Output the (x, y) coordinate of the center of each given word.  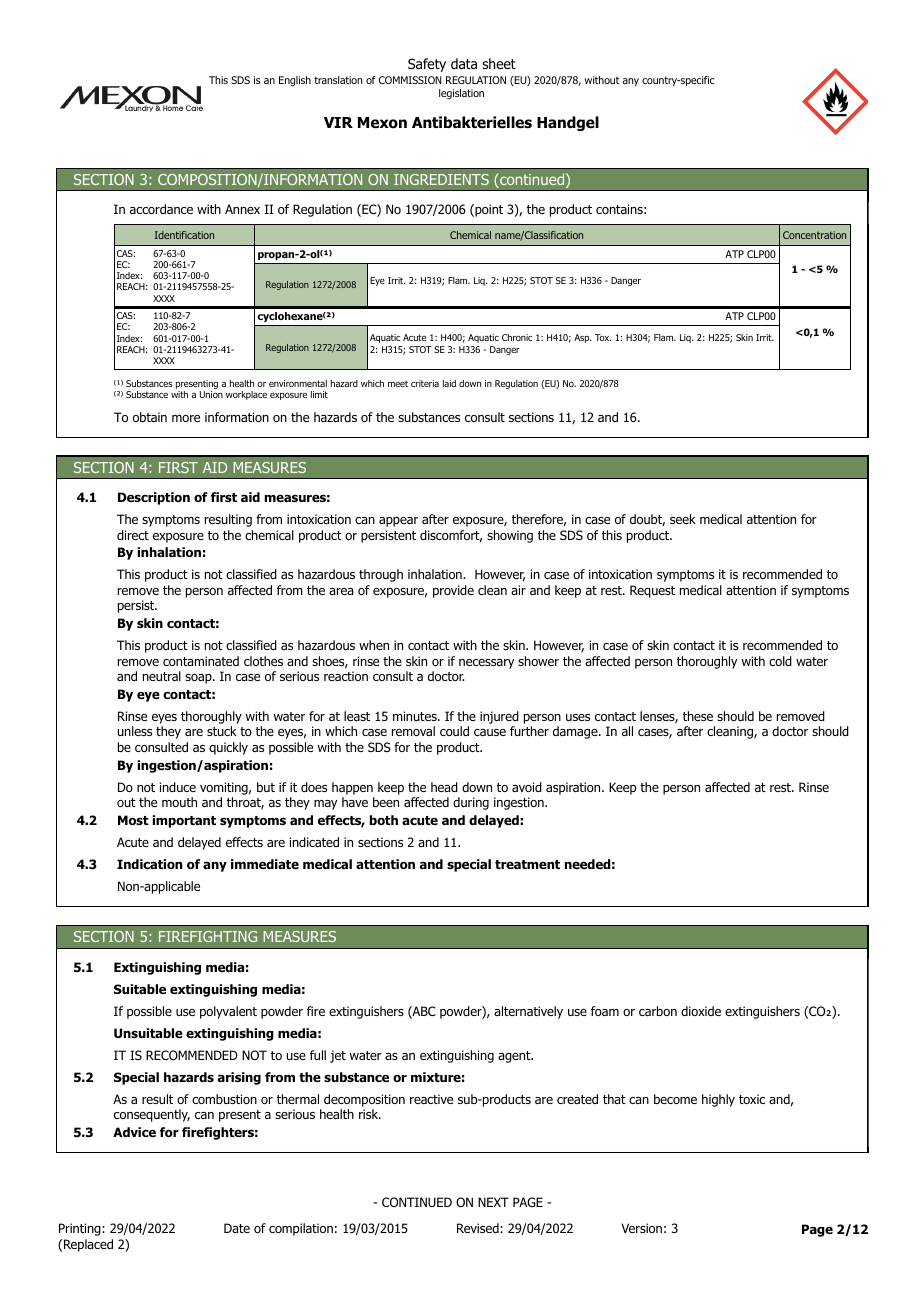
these (698, 716)
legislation (461, 94)
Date (237, 1228)
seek (683, 519)
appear (398, 522)
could (454, 731)
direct (133, 535)
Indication (149, 864)
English (295, 81)
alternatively (528, 1012)
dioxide (701, 1011)
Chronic (517, 337)
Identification (184, 235)
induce (178, 787)
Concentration (814, 235)
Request (652, 591)
